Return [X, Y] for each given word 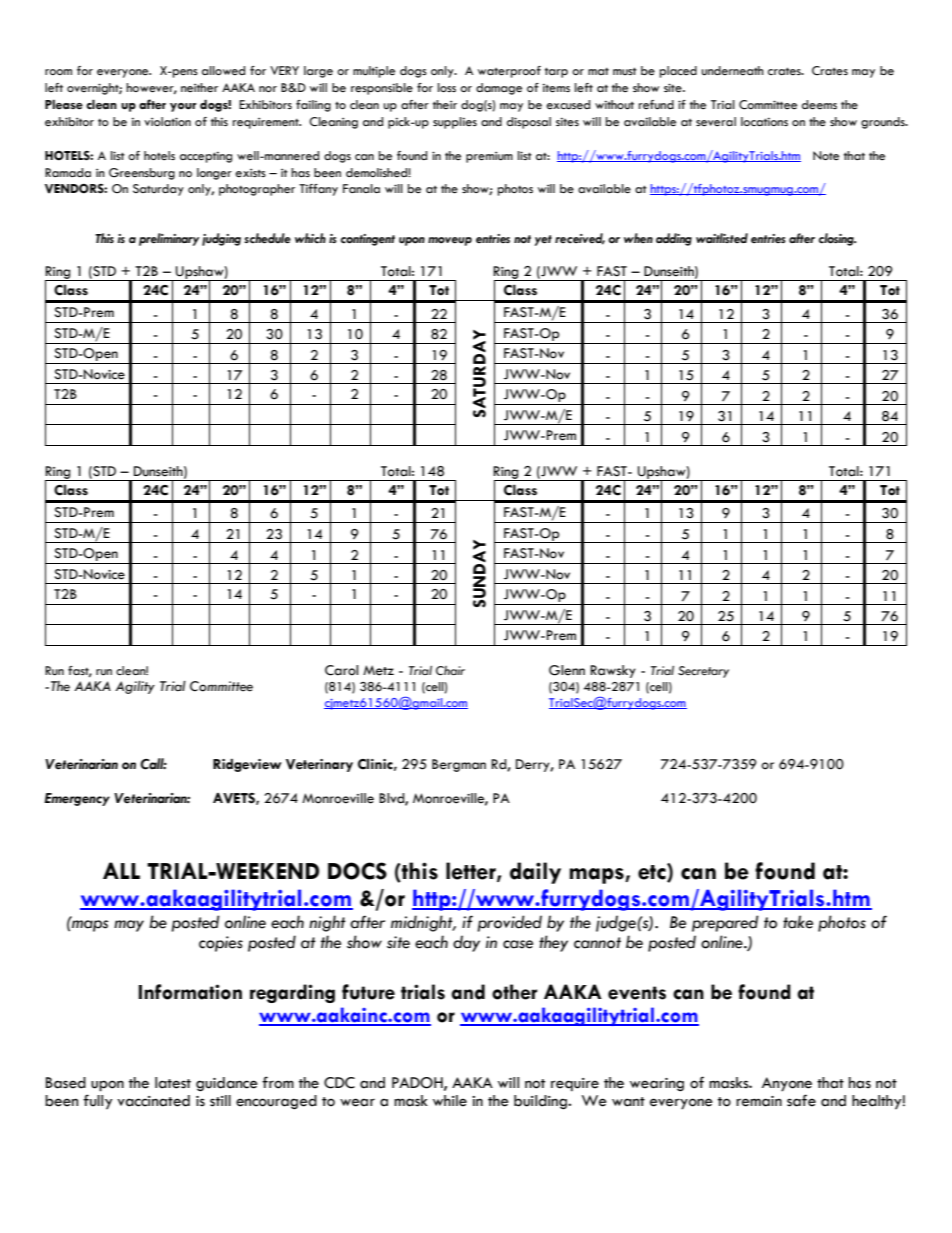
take [798, 922]
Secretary [703, 672]
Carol [341, 670]
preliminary [169, 239]
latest [173, 1083]
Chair [450, 671]
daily [535, 873]
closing [837, 239]
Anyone [787, 1084]
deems [819, 105]
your [183, 107]
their [445, 105]
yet [543, 240]
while [450, 1101]
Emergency [77, 799]
